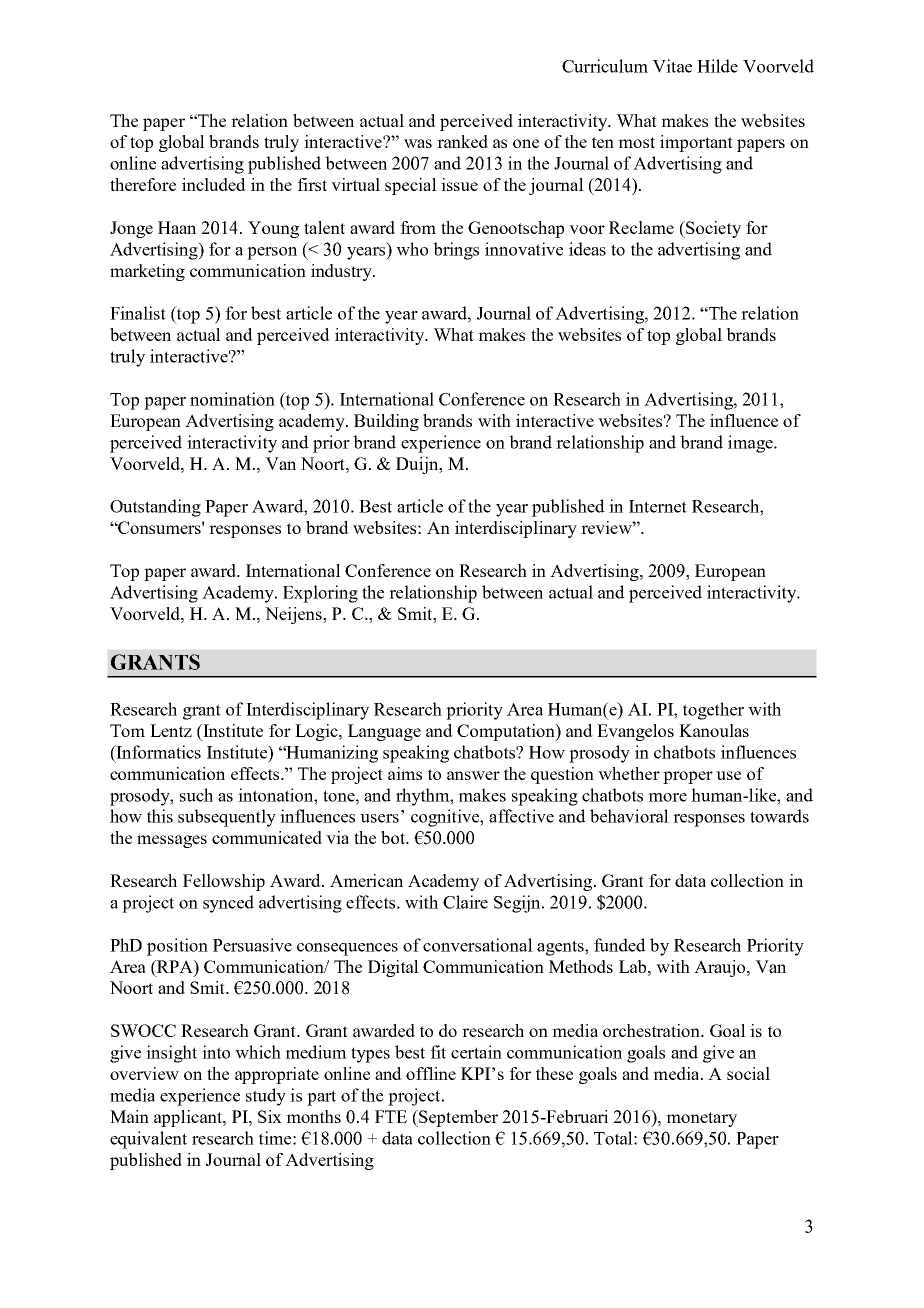 The width and height of the page is (924, 1308). What do you see at coordinates (462, 141) in the page?
I see `ranked` at bounding box center [462, 141].
